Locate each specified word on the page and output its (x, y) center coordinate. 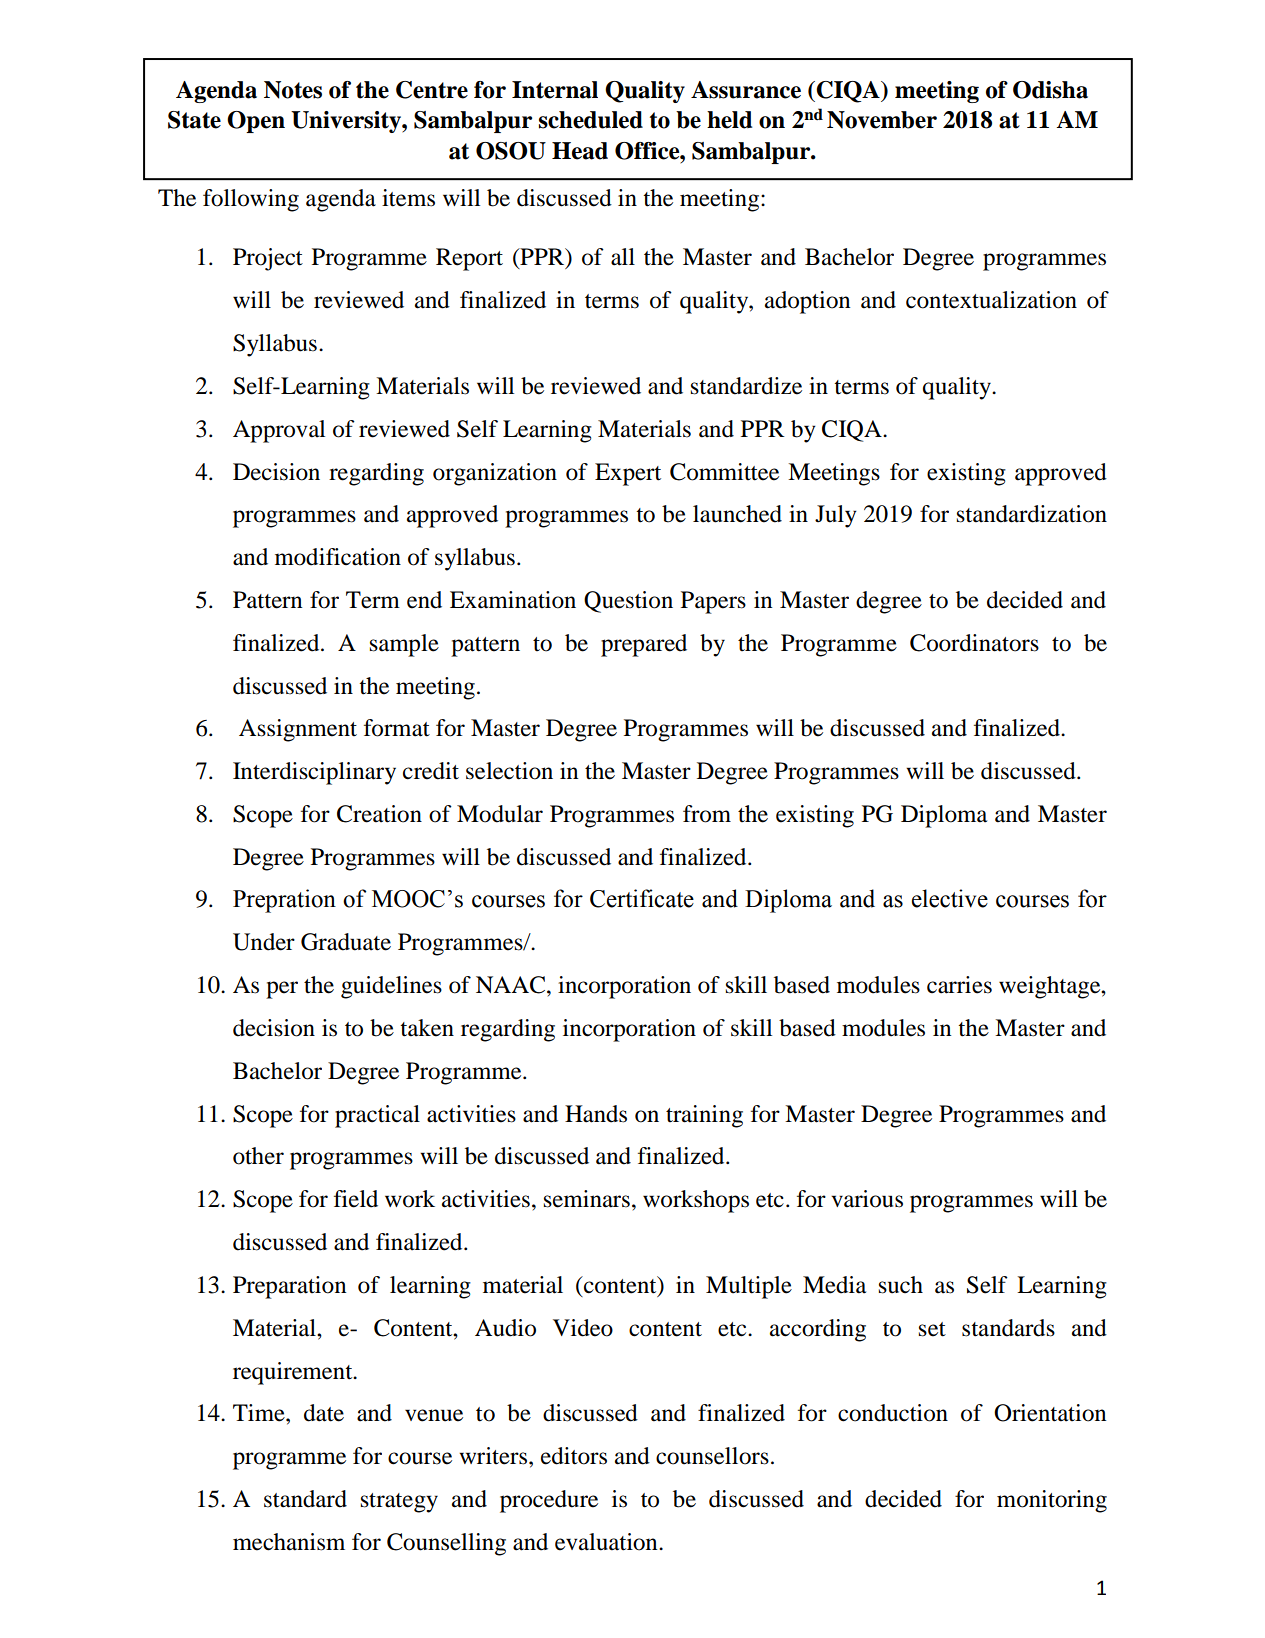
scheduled (591, 120)
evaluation (607, 1542)
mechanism (289, 1542)
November (882, 120)
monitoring (1052, 1501)
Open (256, 122)
